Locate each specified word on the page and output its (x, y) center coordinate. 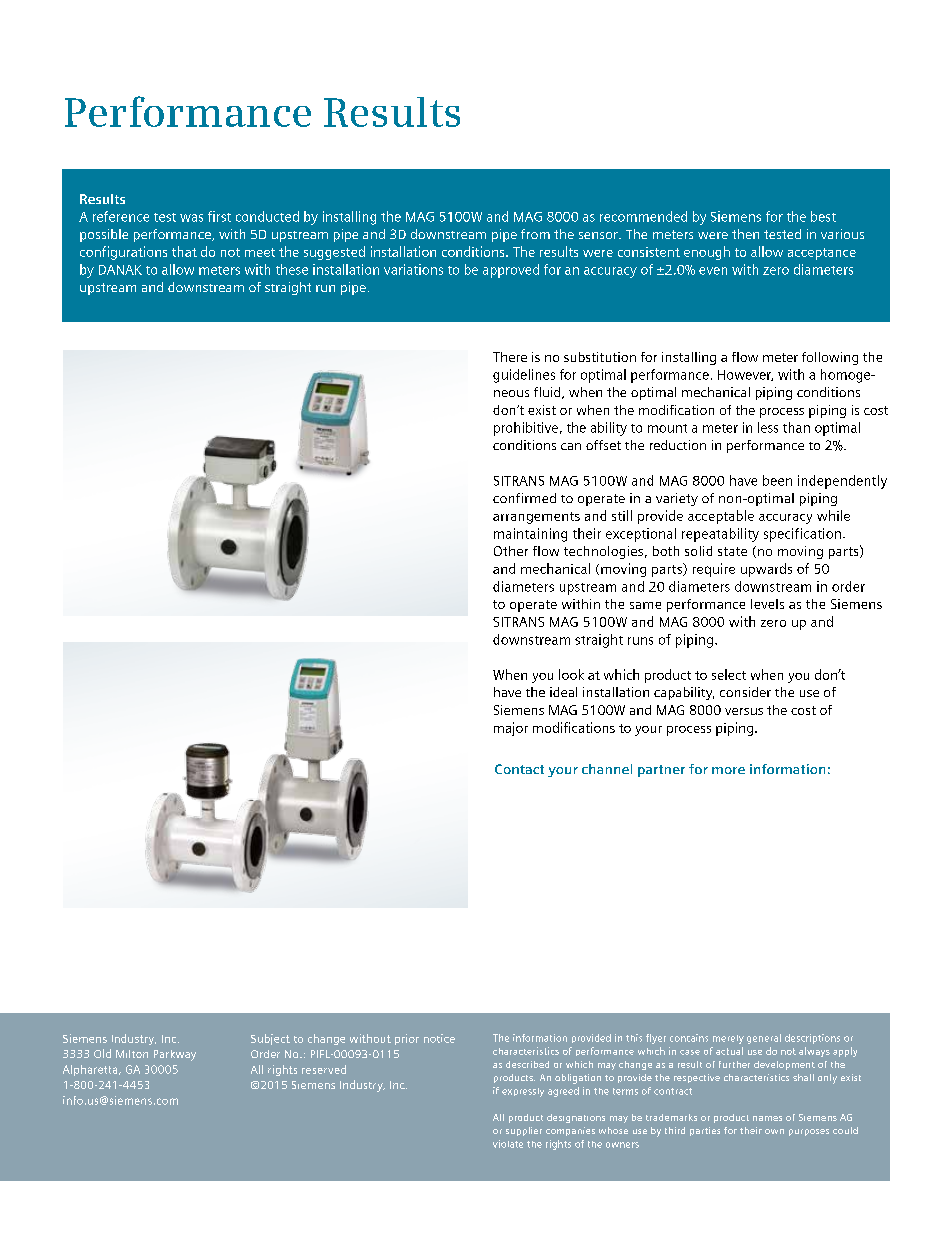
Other (511, 551)
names (767, 1118)
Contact (519, 769)
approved (511, 271)
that (184, 251)
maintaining (530, 535)
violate (508, 1144)
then (745, 234)
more (728, 770)
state (732, 551)
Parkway (175, 1055)
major (511, 729)
